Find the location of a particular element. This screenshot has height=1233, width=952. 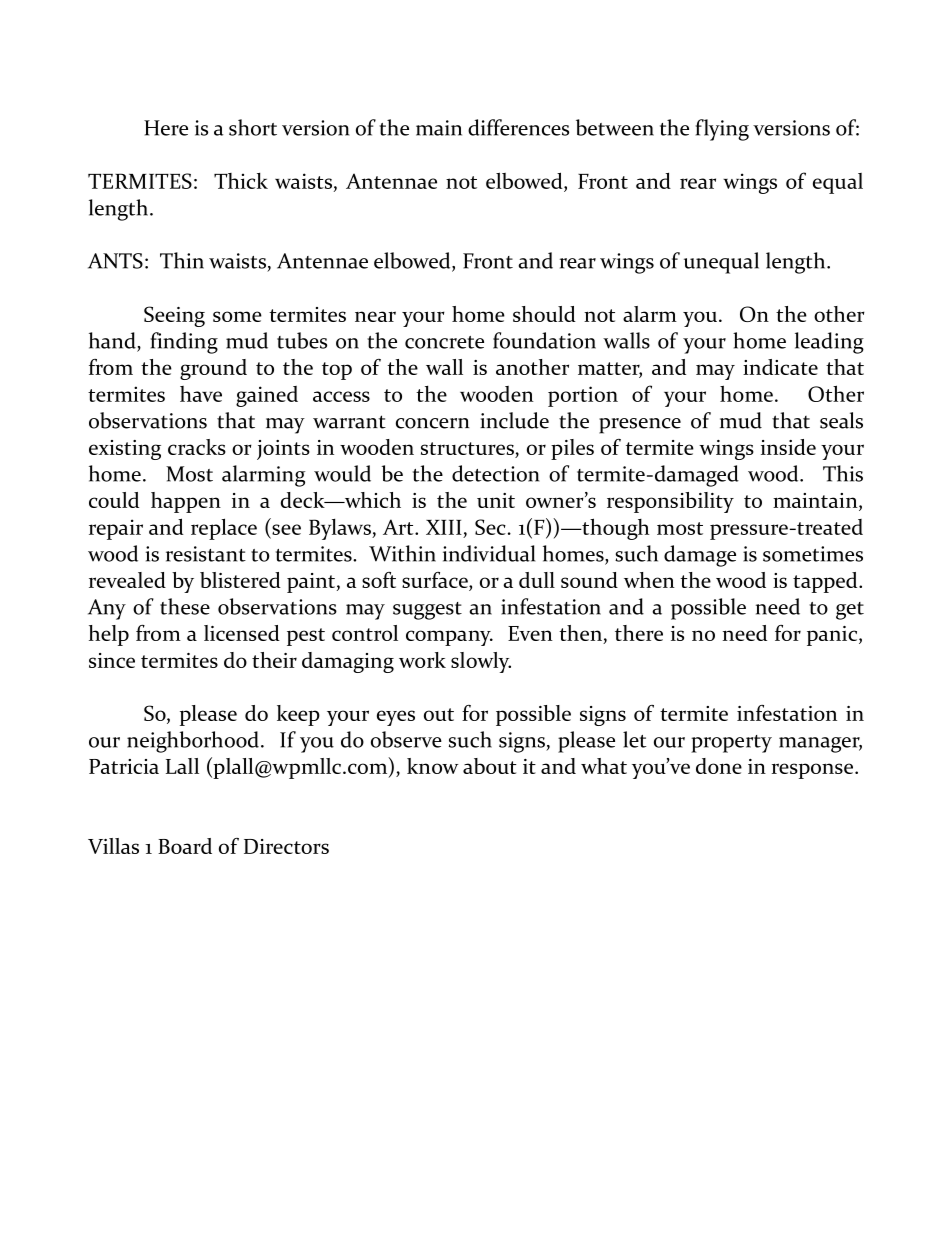

property is located at coordinates (731, 744).
